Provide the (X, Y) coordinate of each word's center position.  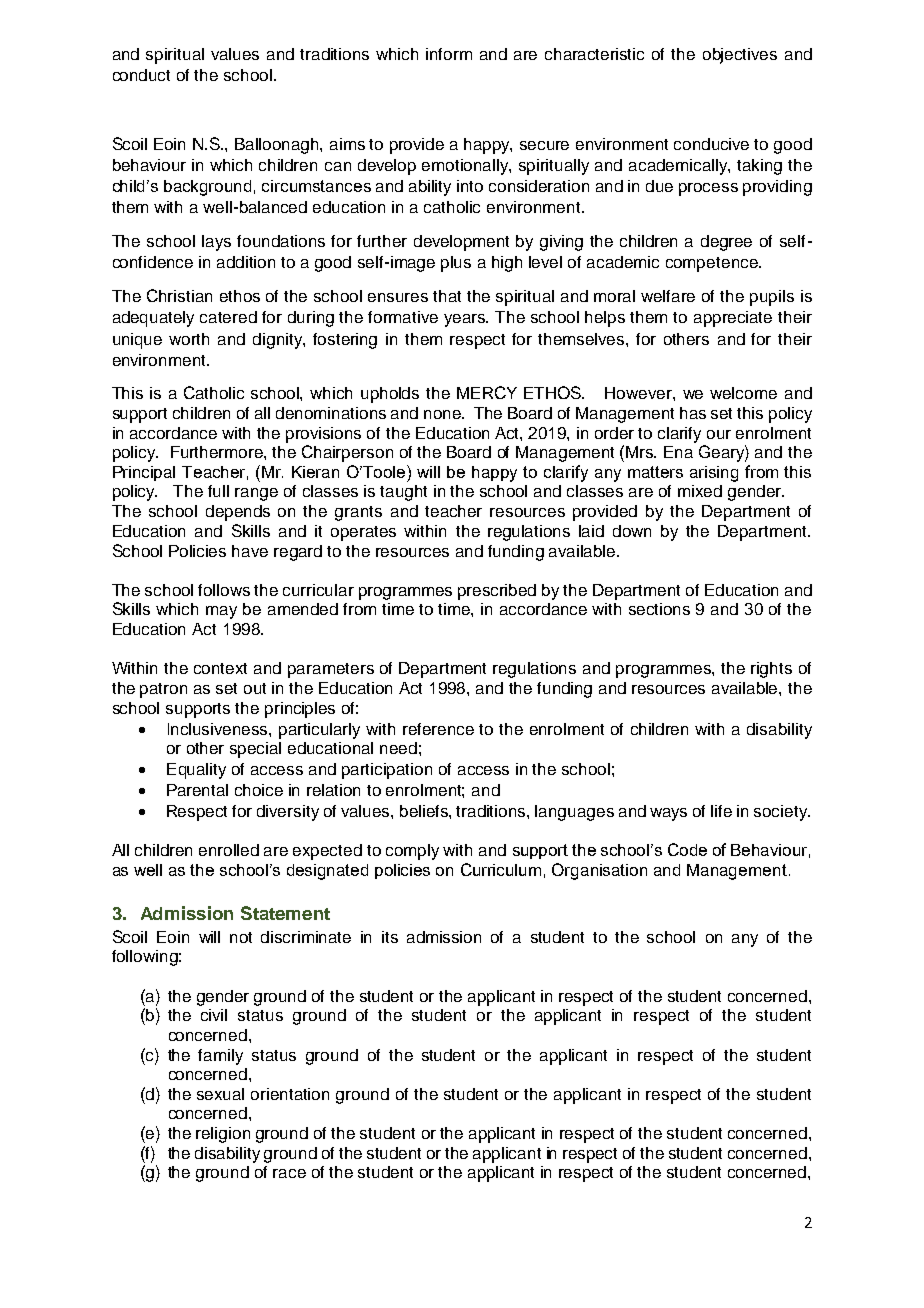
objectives (740, 56)
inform (449, 54)
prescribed (497, 592)
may (221, 612)
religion (223, 1135)
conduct (141, 75)
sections (659, 609)
